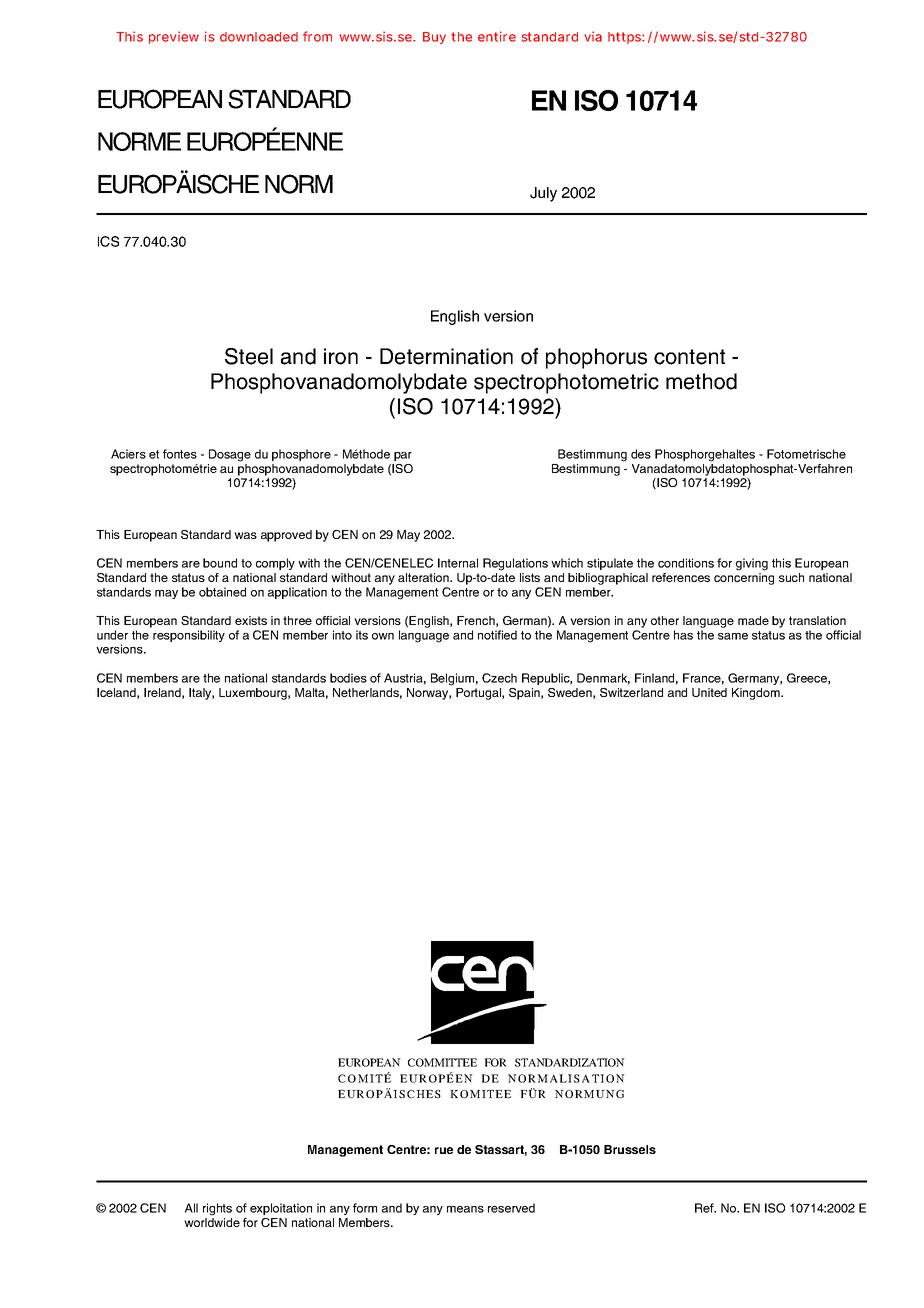 The height and width of the document is (1308, 924). What do you see at coordinates (189, 636) in the document?
I see `responsibility` at bounding box center [189, 636].
